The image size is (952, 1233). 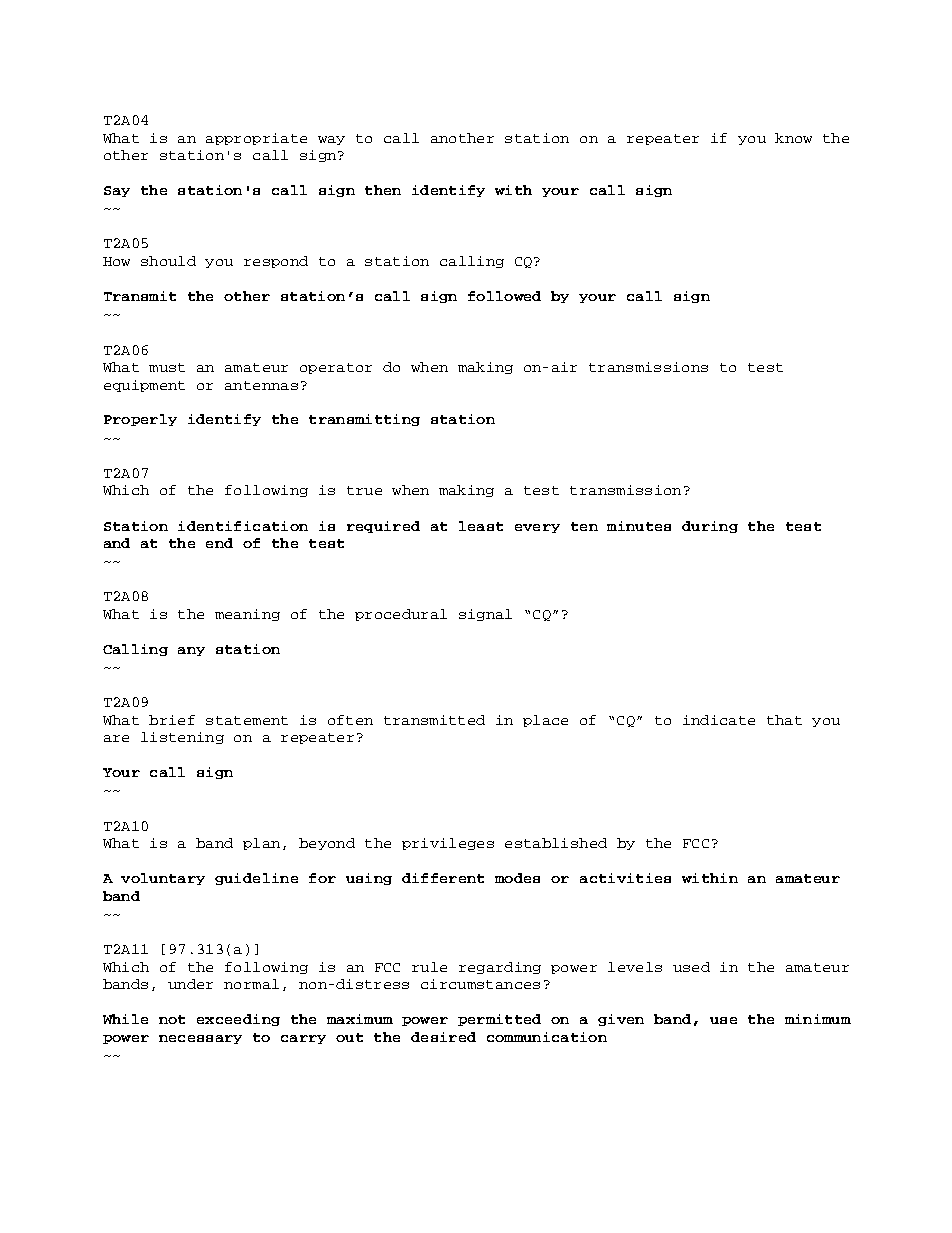 What do you see at coordinates (256, 139) in the screenshot?
I see `appropriate` at bounding box center [256, 139].
